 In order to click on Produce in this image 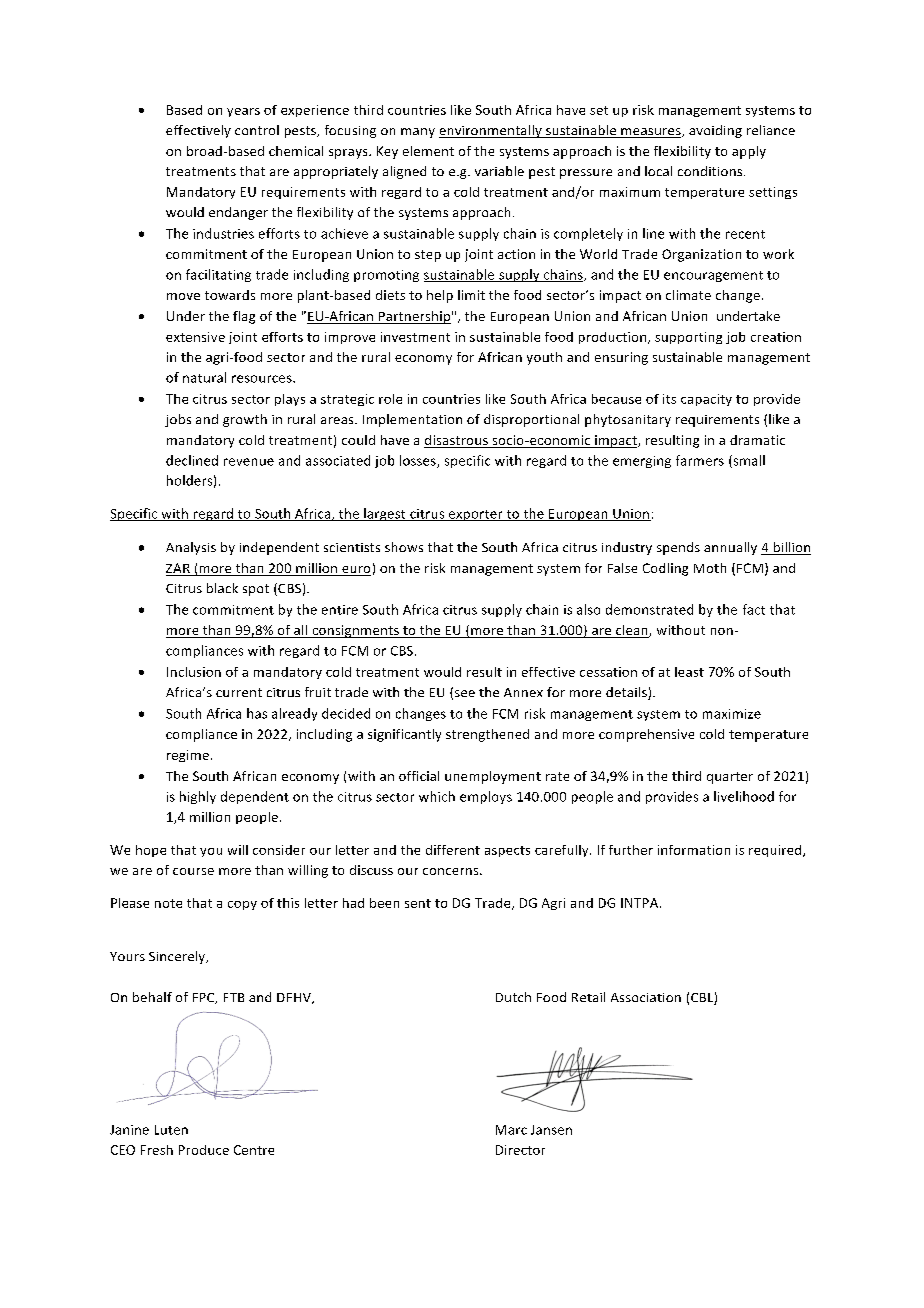, I will do `click(204, 1150)`.
